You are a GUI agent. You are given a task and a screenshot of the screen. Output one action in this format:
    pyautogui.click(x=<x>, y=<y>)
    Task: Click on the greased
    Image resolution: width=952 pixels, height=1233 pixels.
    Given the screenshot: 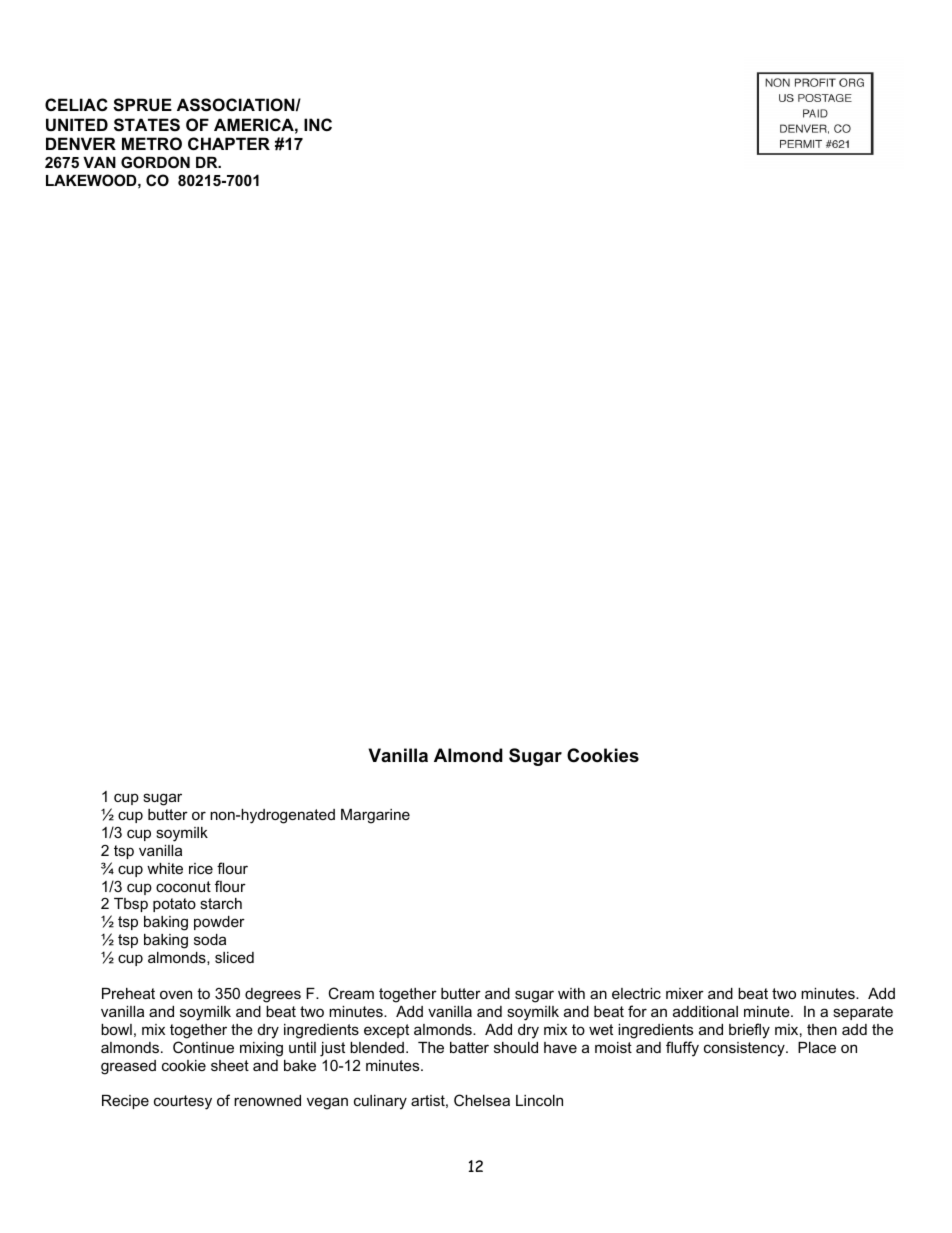 What is the action you would take?
    pyautogui.click(x=128, y=1067)
